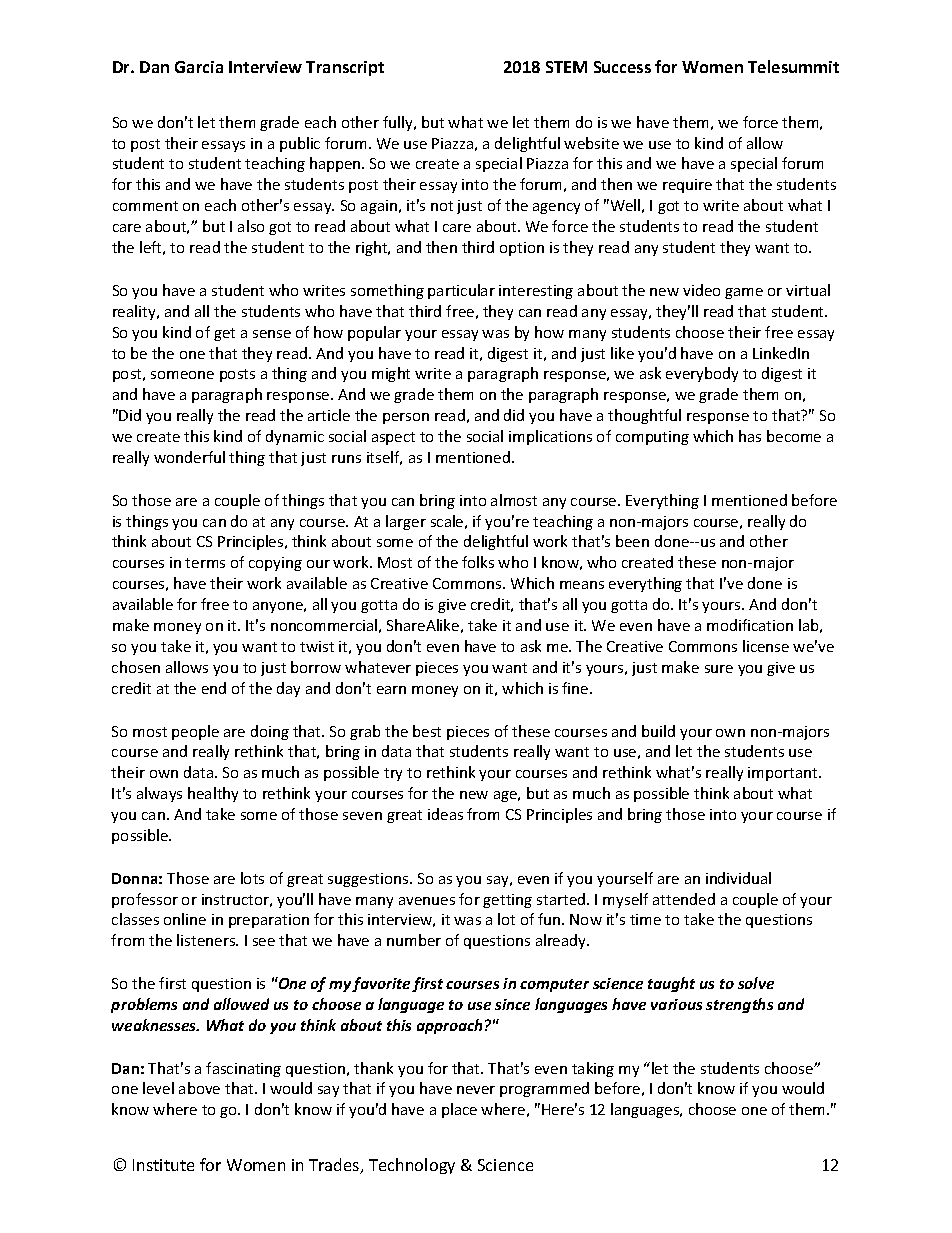 The height and width of the image is (1233, 952). Describe the element at coordinates (399, 123) in the image. I see `fully` at that location.
